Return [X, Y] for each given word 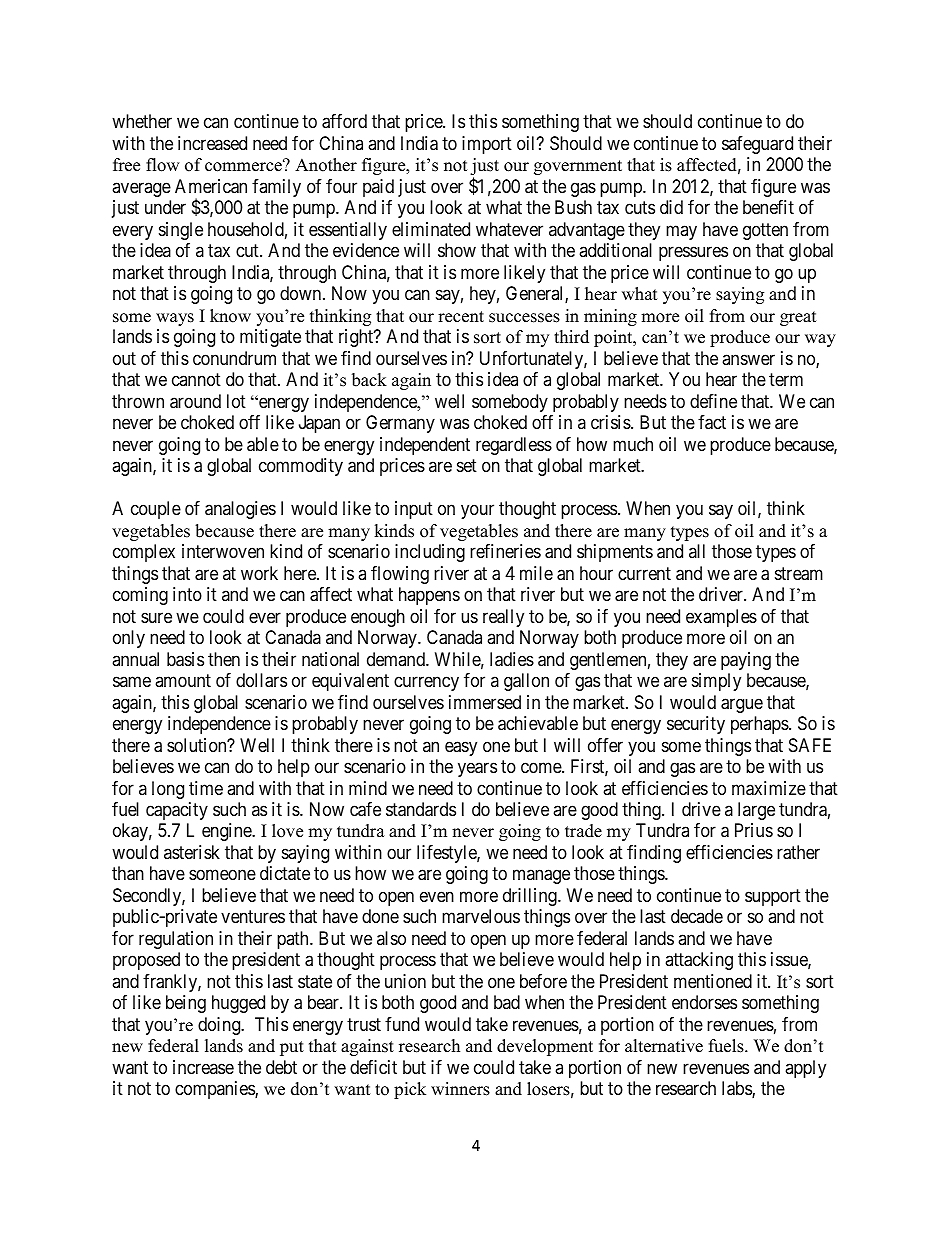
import [487, 145]
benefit [768, 207]
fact [712, 422]
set [467, 465]
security [696, 725]
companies [215, 1090]
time [206, 788]
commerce [244, 166]
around [195, 401]
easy [461, 748]
